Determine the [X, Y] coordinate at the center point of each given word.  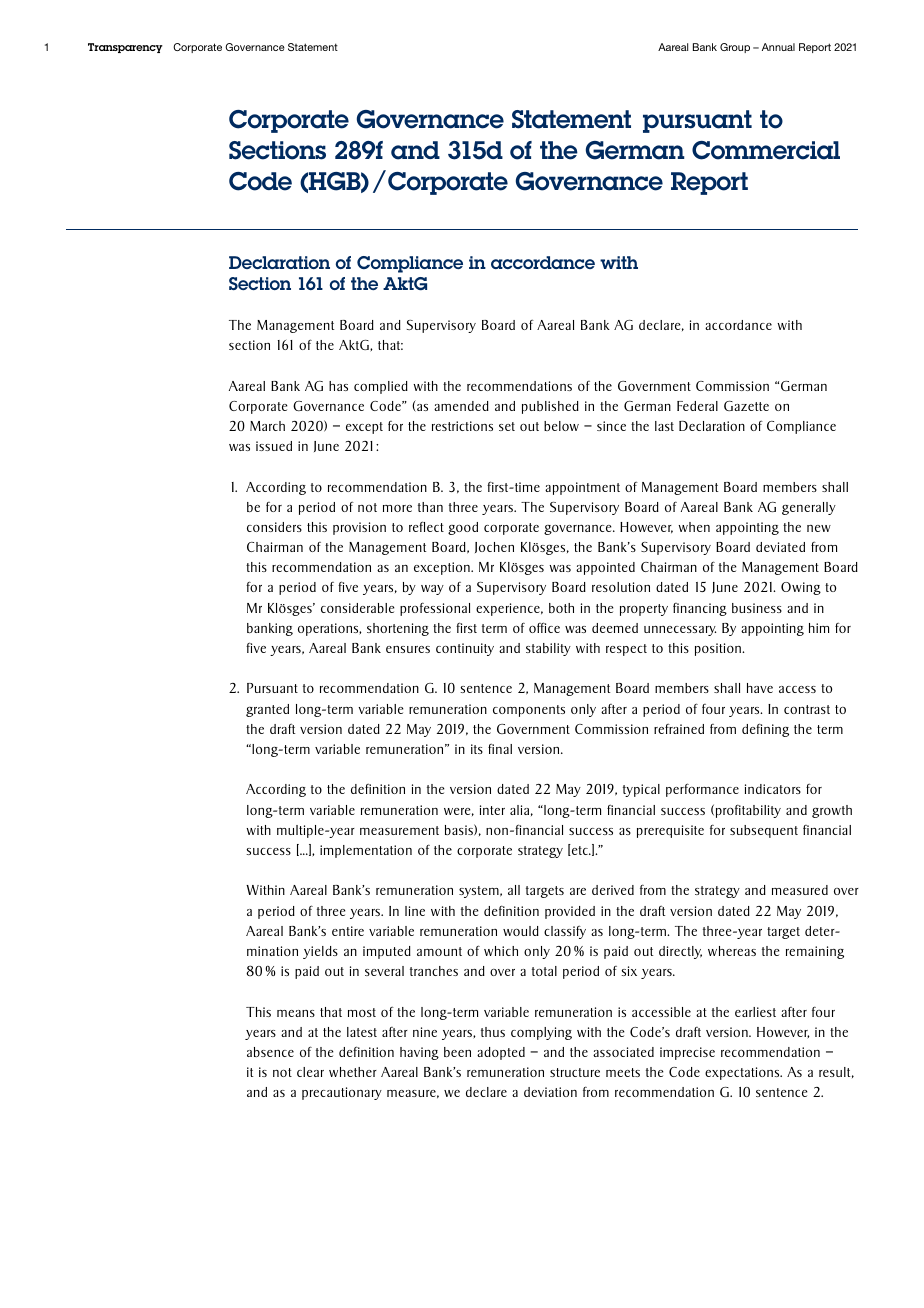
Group [735, 48]
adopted [501, 1053]
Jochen [494, 547]
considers [274, 527]
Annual [778, 47]
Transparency [125, 48]
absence [270, 1052]
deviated [780, 547]
